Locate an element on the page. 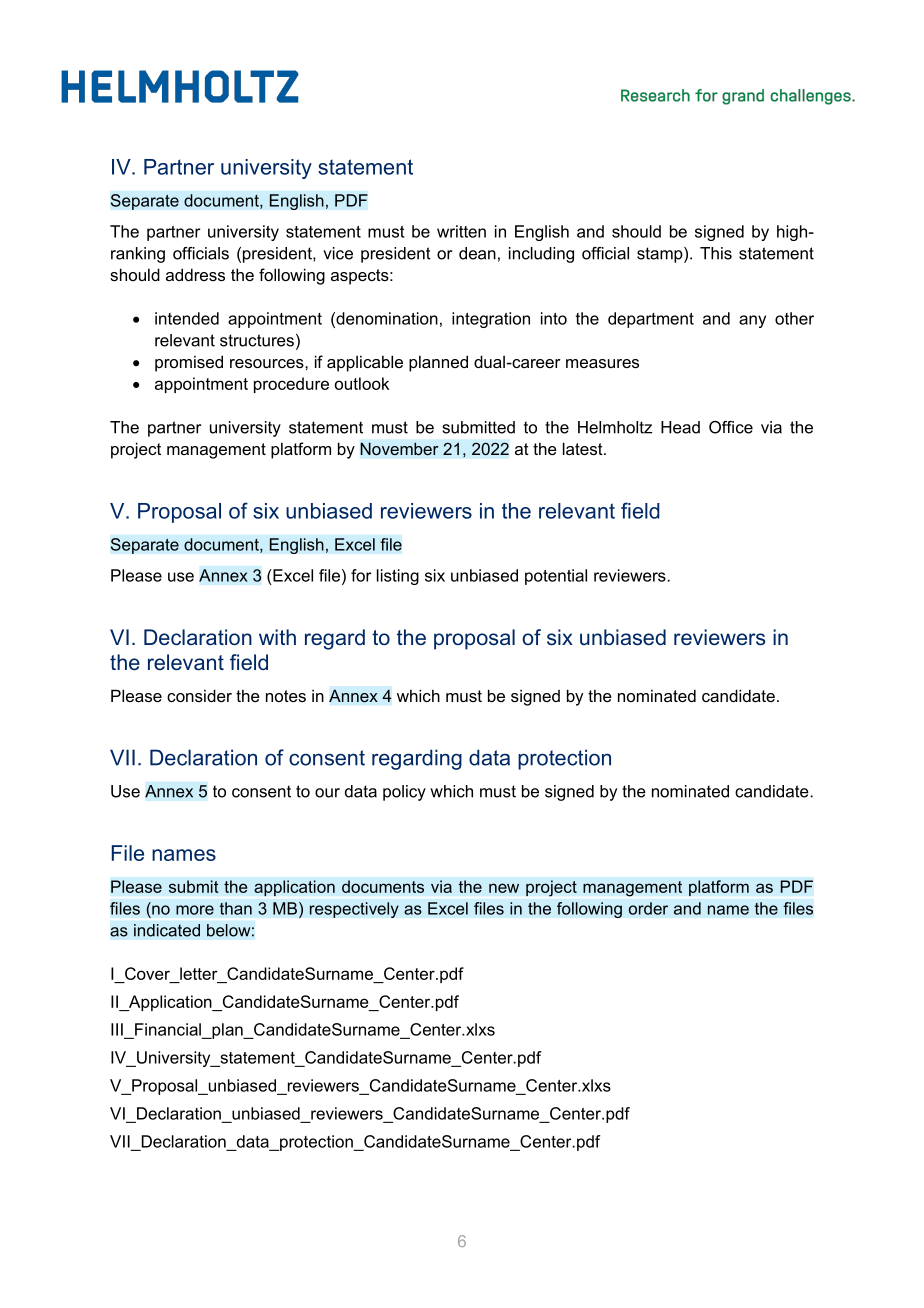 Image resolution: width=924 pixels, height=1308 pixels. resources is located at coordinates (268, 363).
